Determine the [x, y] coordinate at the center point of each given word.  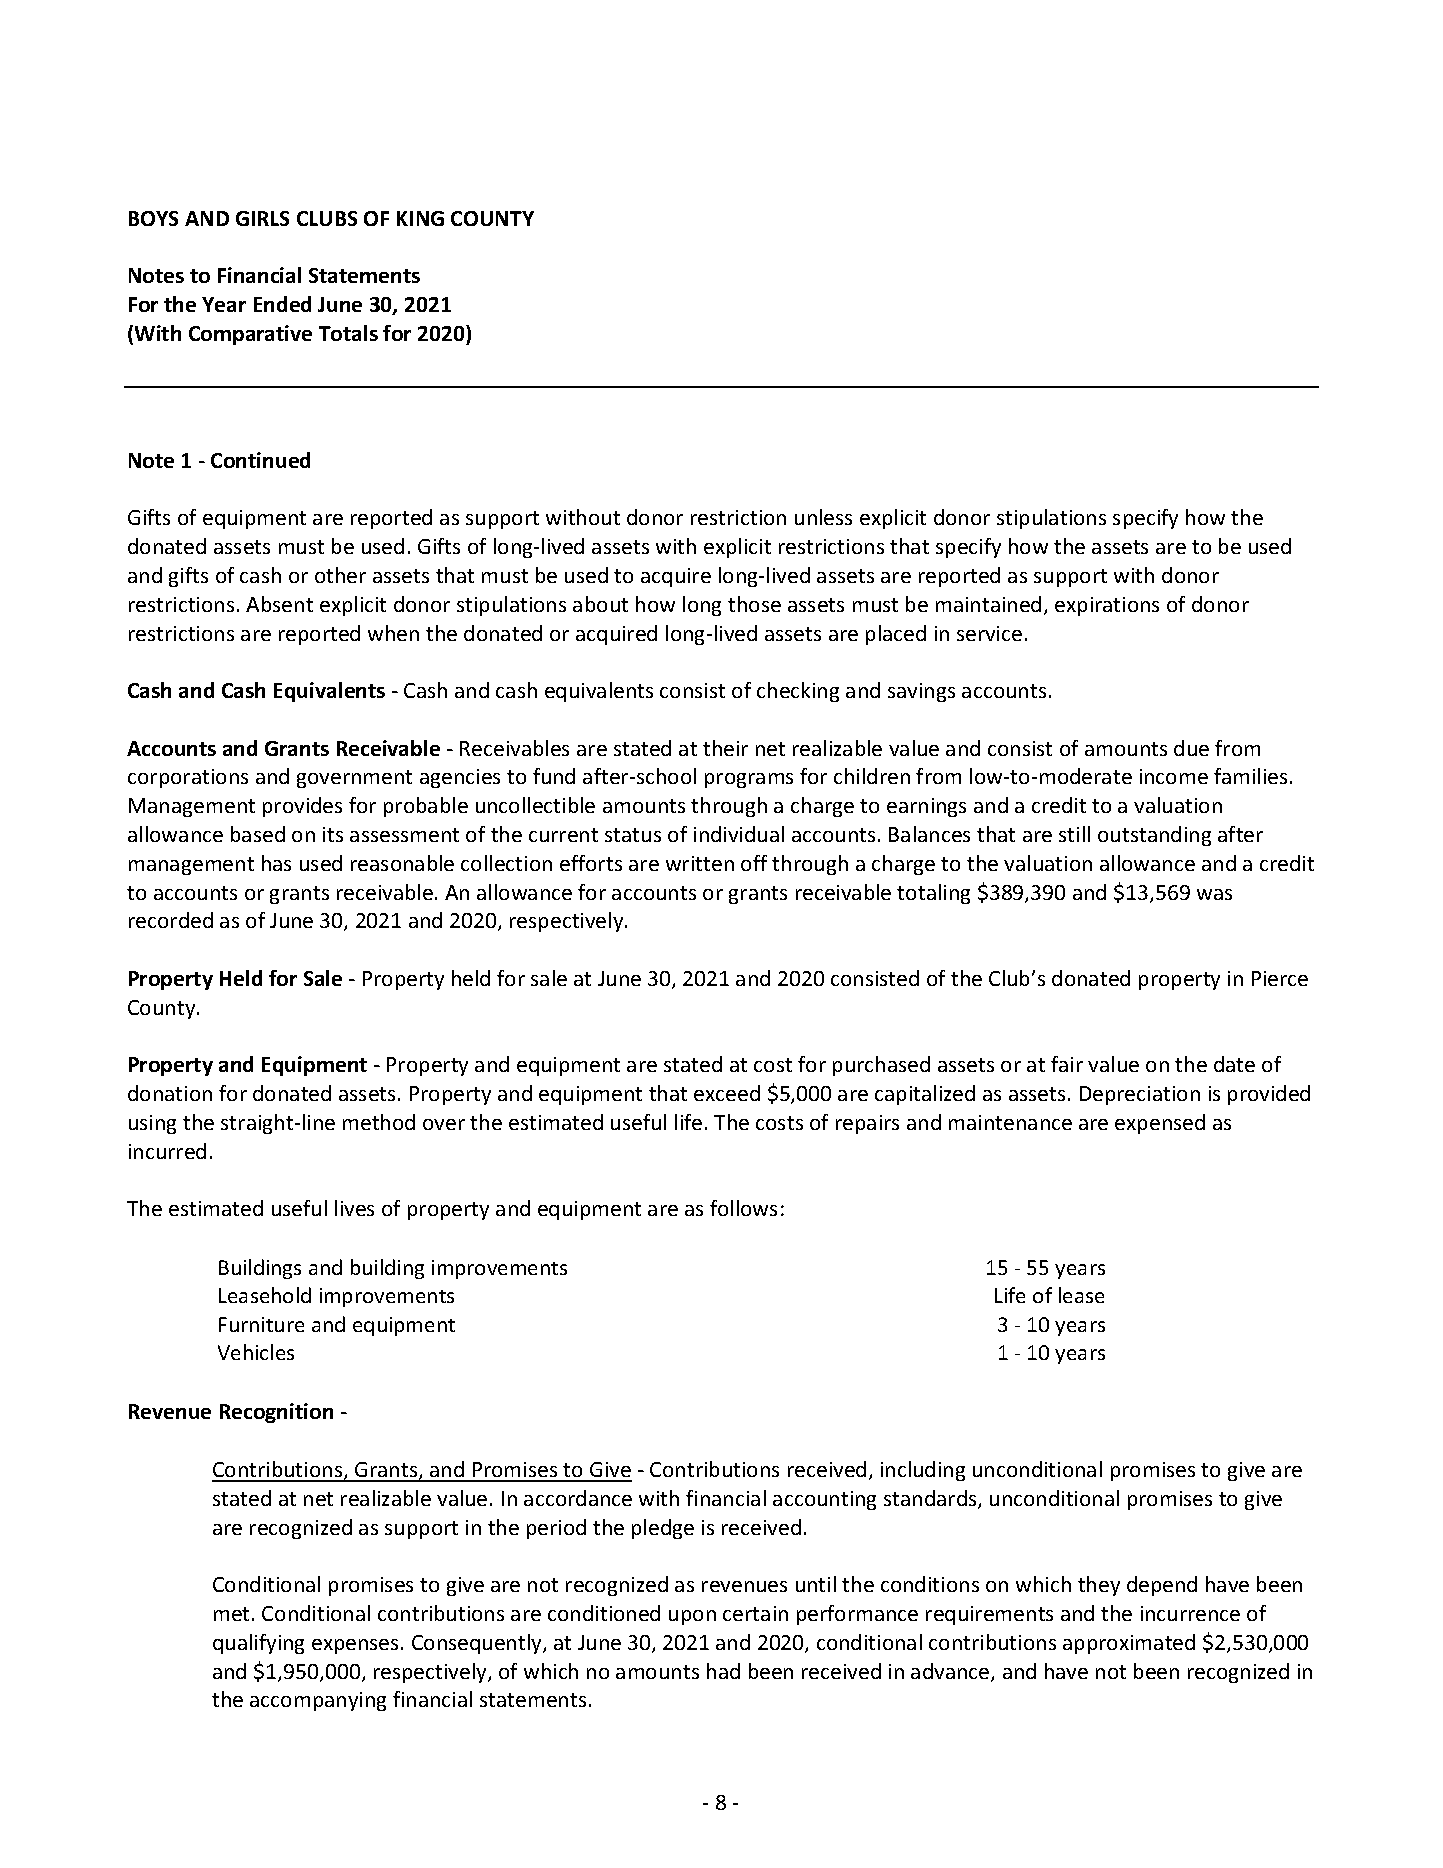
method [379, 1122]
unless [823, 517]
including [923, 1471]
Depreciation [1140, 1095]
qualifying [258, 1644]
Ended [282, 304]
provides [302, 807]
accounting [824, 1500]
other [340, 575]
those [754, 604]
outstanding [1154, 836]
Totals [348, 333]
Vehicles [256, 1352]
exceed [727, 1093]
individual [739, 834]
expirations [1107, 606]
